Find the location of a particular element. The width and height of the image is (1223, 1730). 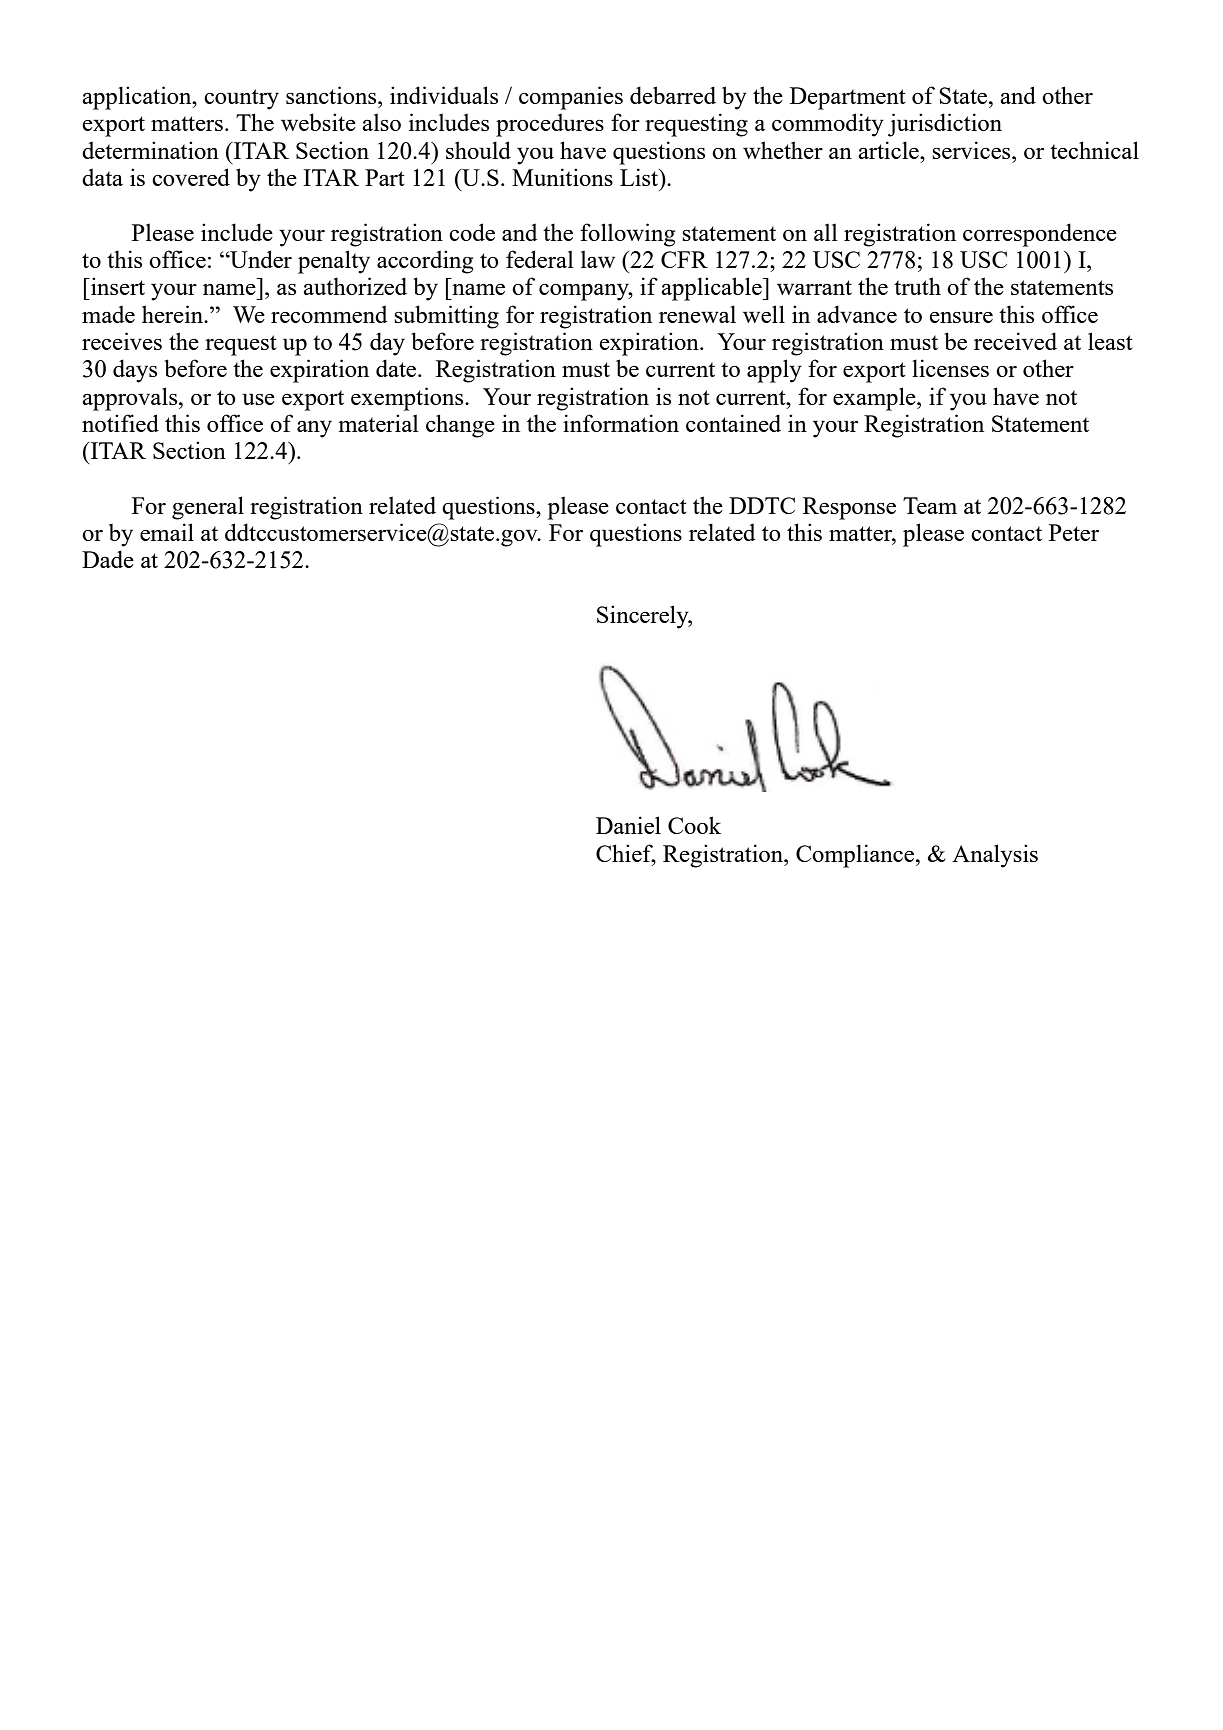

Dade is located at coordinates (108, 559).
